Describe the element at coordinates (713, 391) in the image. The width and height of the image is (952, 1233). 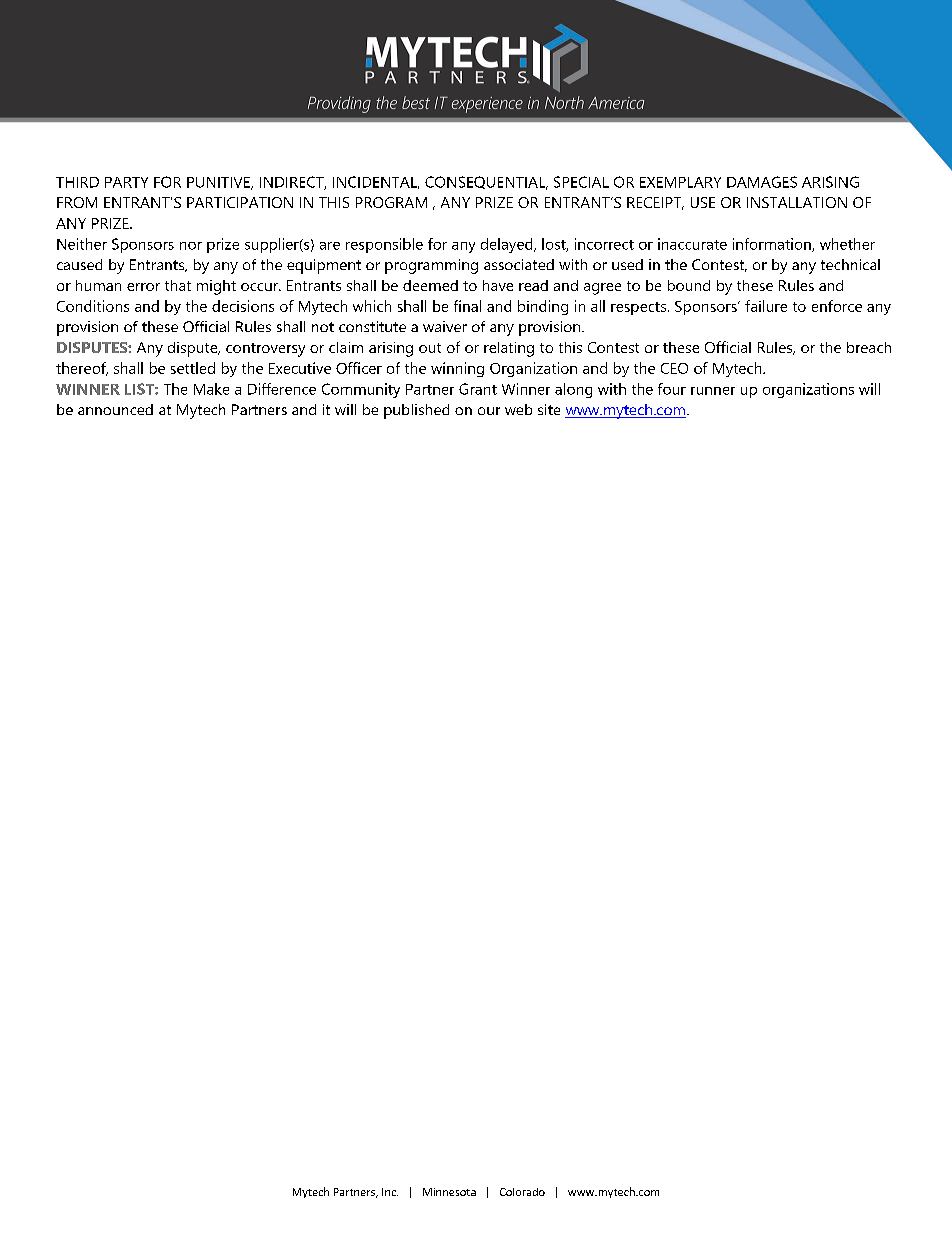
I see `runner` at that location.
